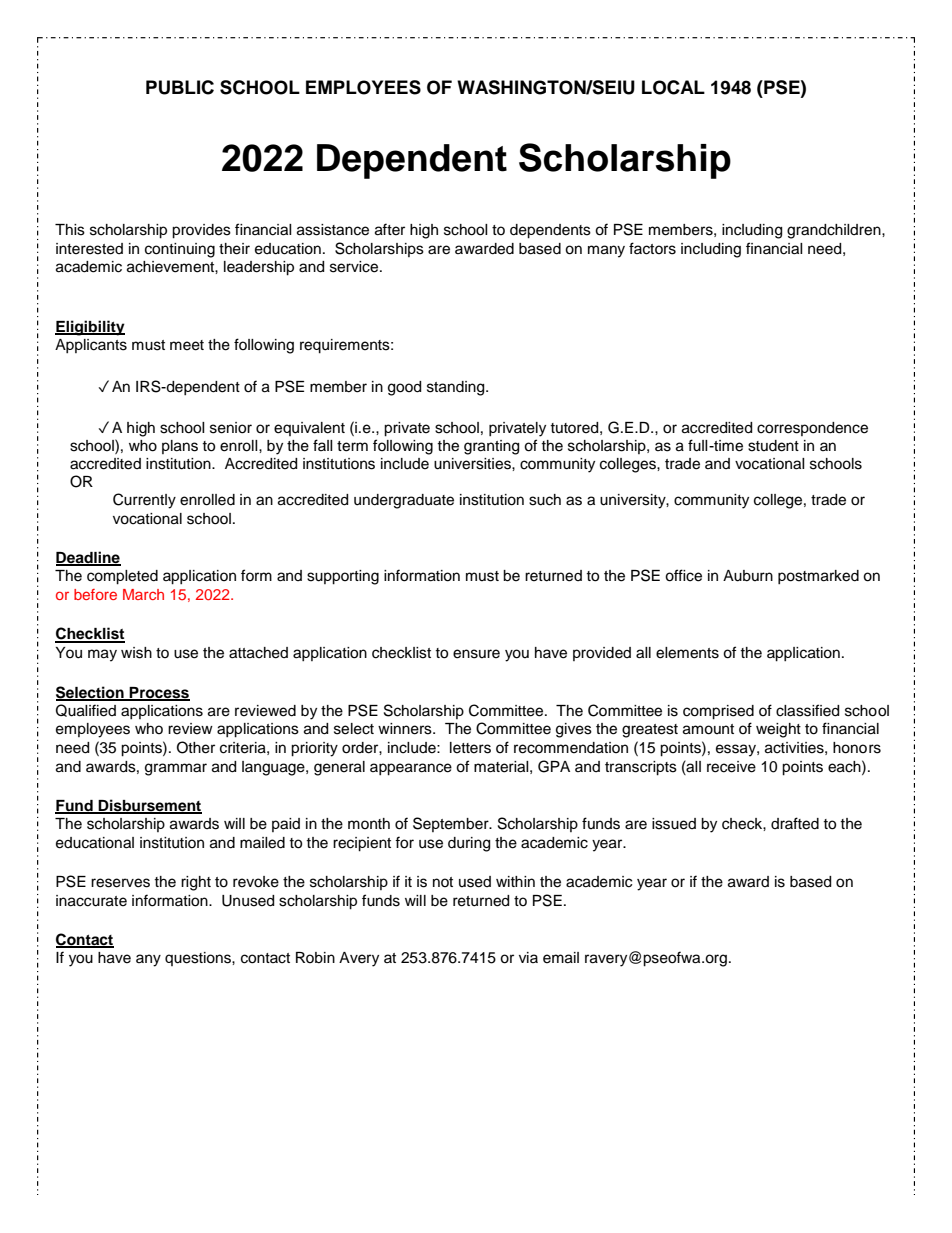  Describe the element at coordinates (795, 823) in the screenshot. I see `drafted` at that location.
